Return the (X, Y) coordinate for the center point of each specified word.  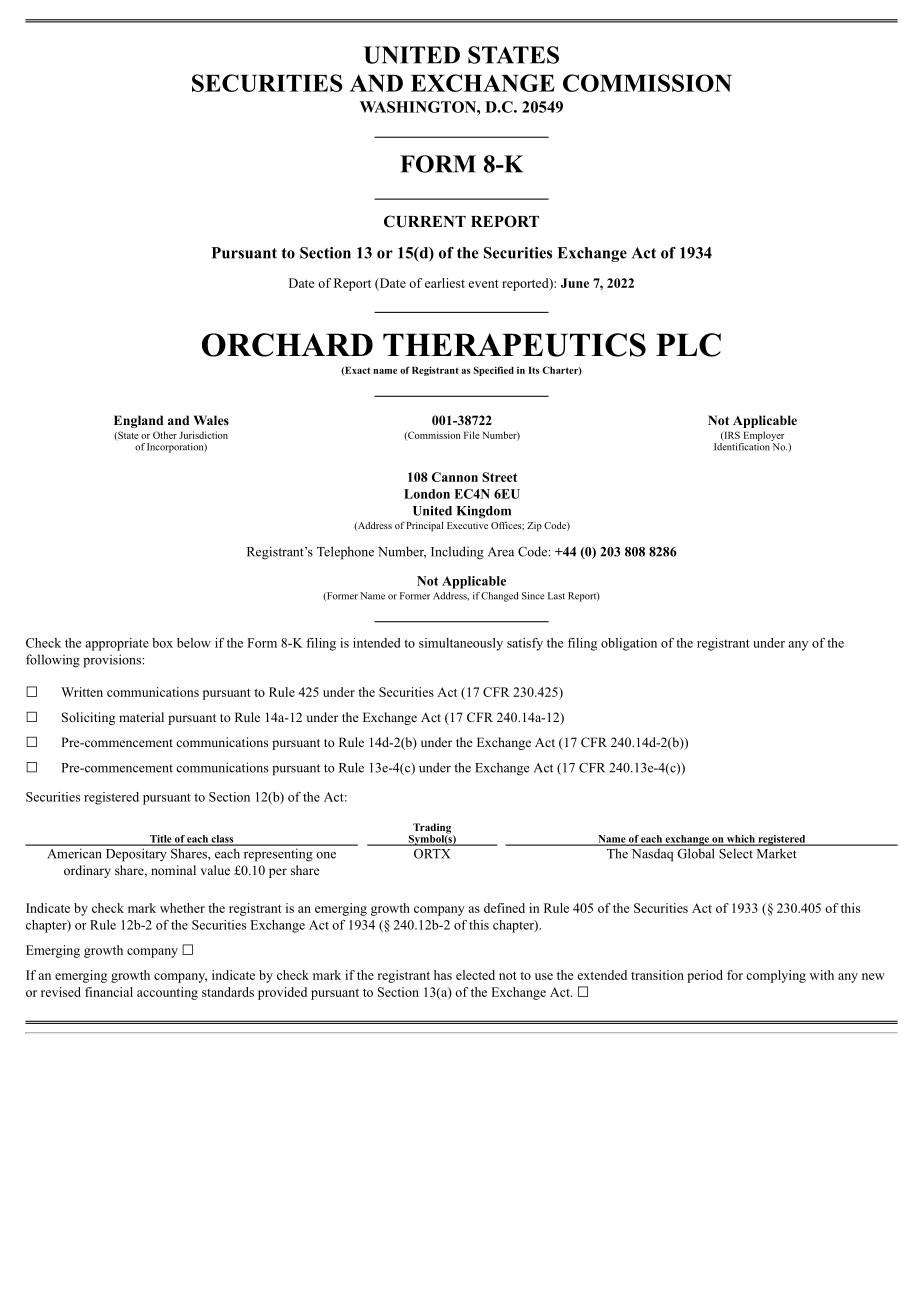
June (575, 283)
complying (776, 976)
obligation (629, 644)
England (138, 421)
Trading (432, 829)
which (741, 840)
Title (161, 840)
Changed (500, 597)
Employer (764, 436)
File (472, 435)
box (162, 643)
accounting (167, 993)
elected (475, 975)
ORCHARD (287, 345)
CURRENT (425, 221)
